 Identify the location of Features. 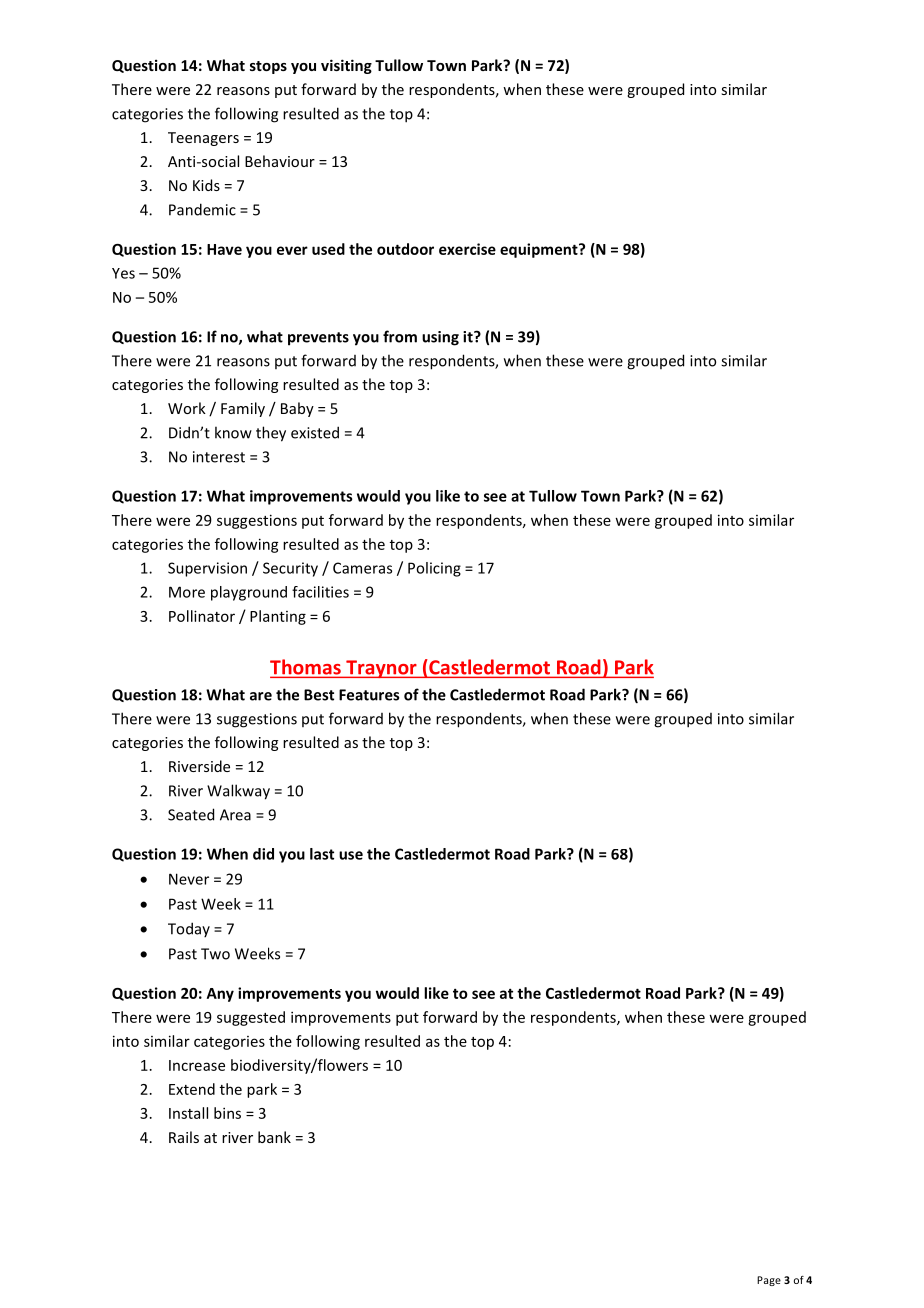
(369, 695).
